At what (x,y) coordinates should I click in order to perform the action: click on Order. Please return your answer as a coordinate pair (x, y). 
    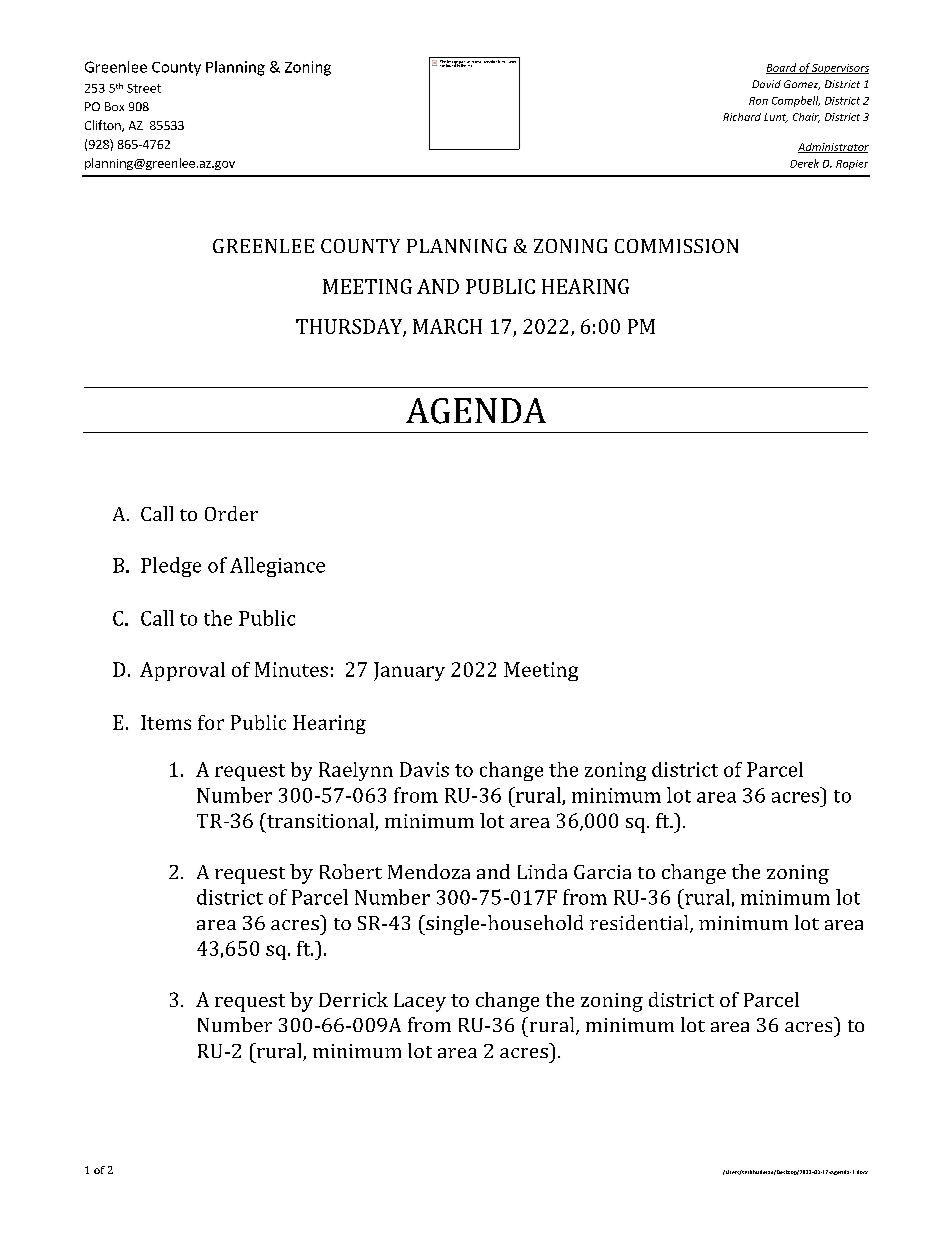
    Looking at the image, I should click on (231, 513).
